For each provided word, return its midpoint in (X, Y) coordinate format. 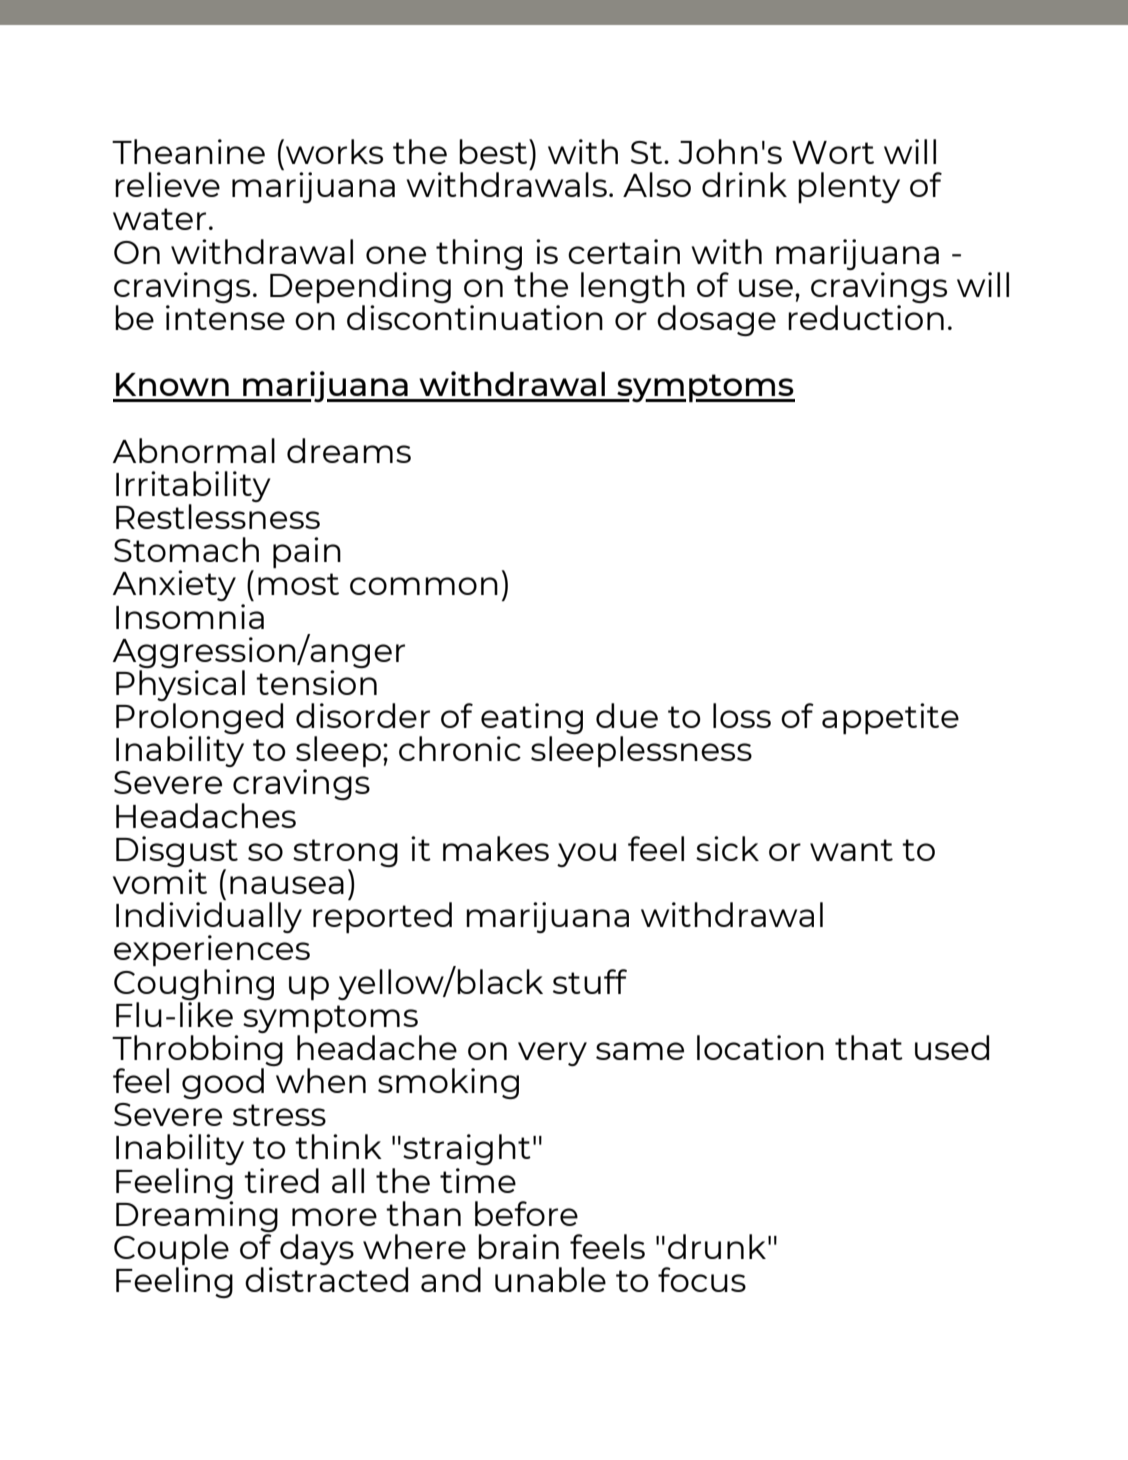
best (494, 151)
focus (702, 1279)
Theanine (188, 151)
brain (518, 1246)
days (317, 1249)
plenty (849, 187)
